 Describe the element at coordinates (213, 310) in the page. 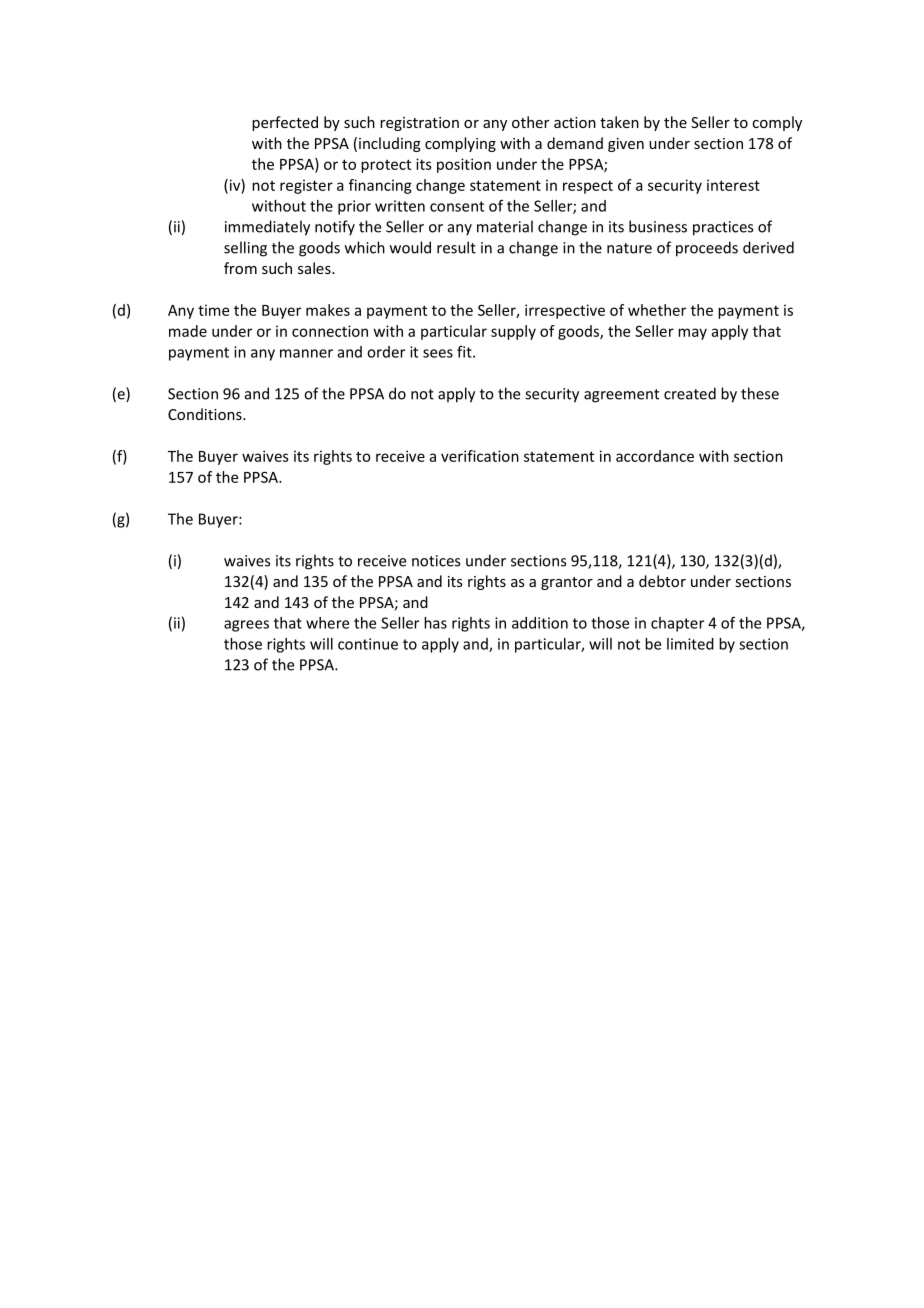

I see `time` at that location.
